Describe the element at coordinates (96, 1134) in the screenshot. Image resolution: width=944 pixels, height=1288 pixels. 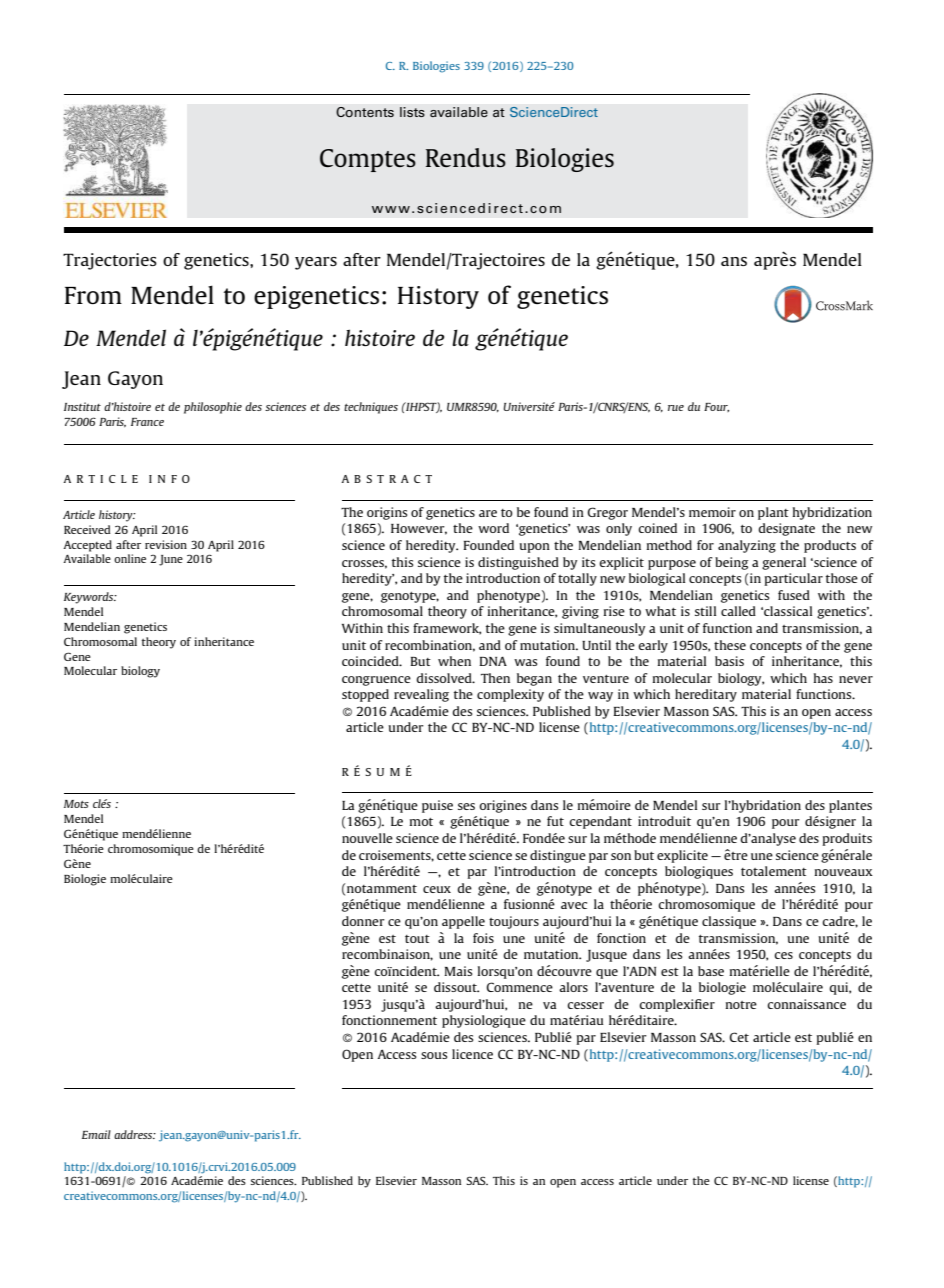
I see `Email` at that location.
